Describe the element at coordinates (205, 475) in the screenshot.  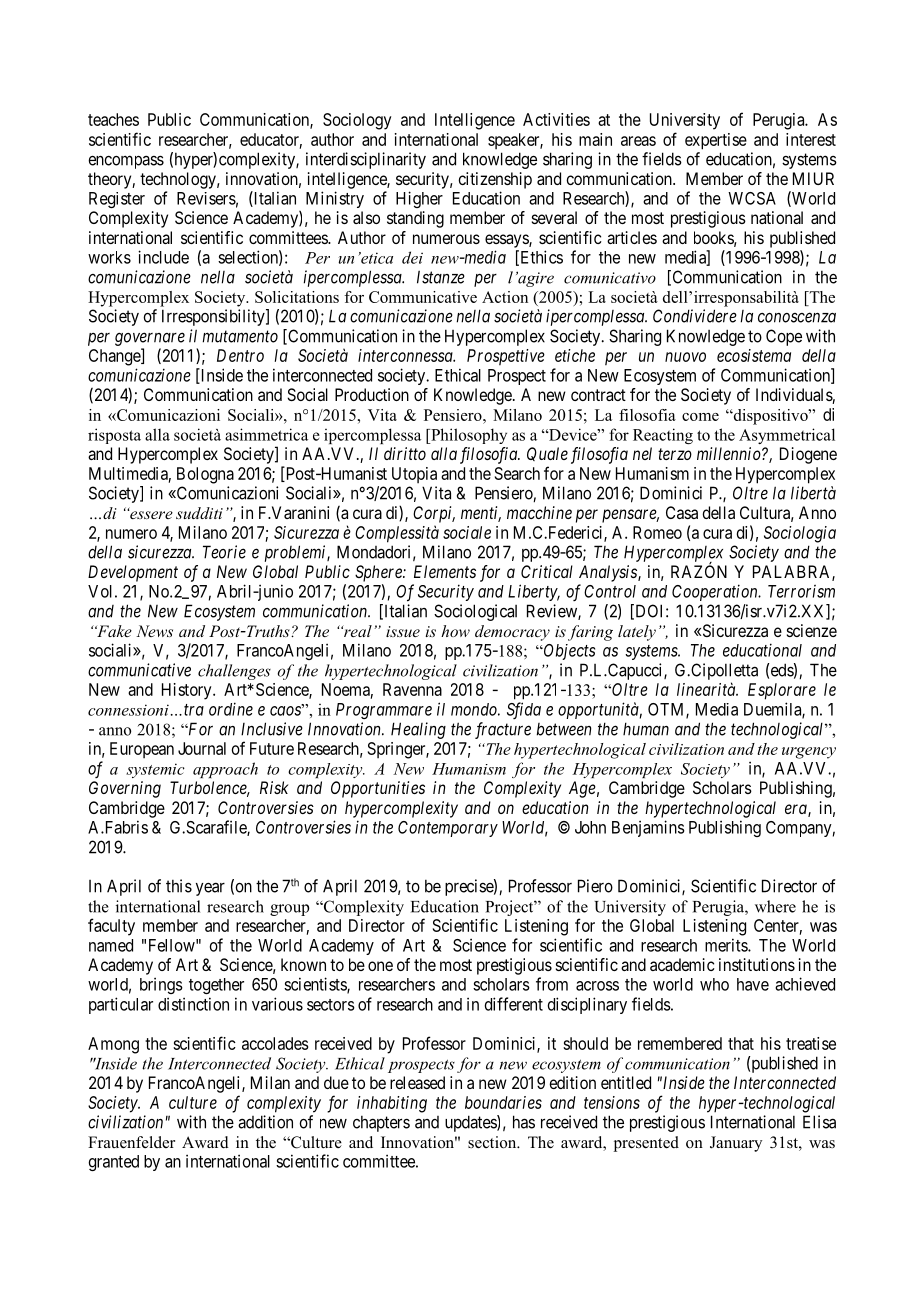
I see `Bologna` at that location.
